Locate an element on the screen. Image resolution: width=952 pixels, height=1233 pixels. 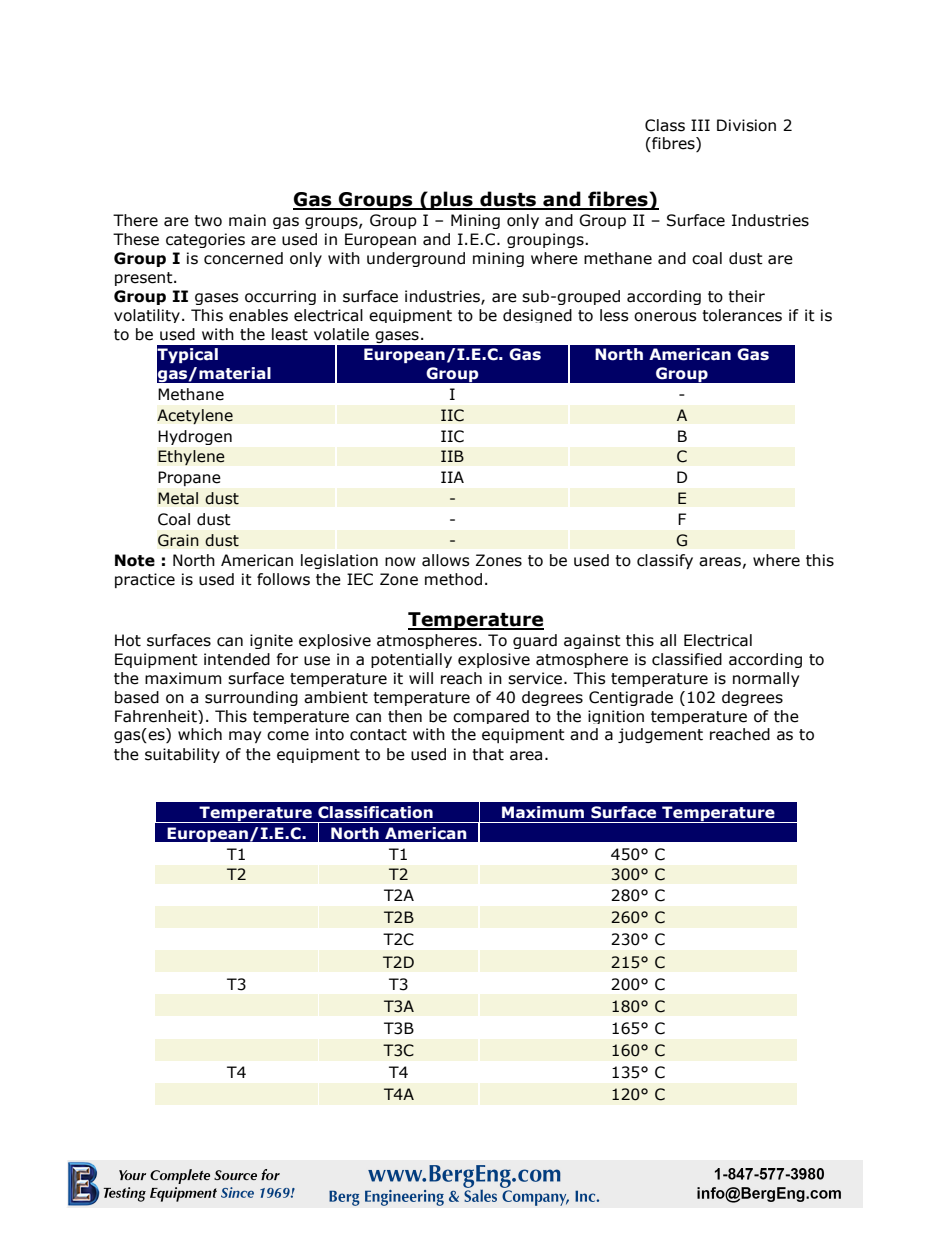
plus is located at coordinates (451, 200).
